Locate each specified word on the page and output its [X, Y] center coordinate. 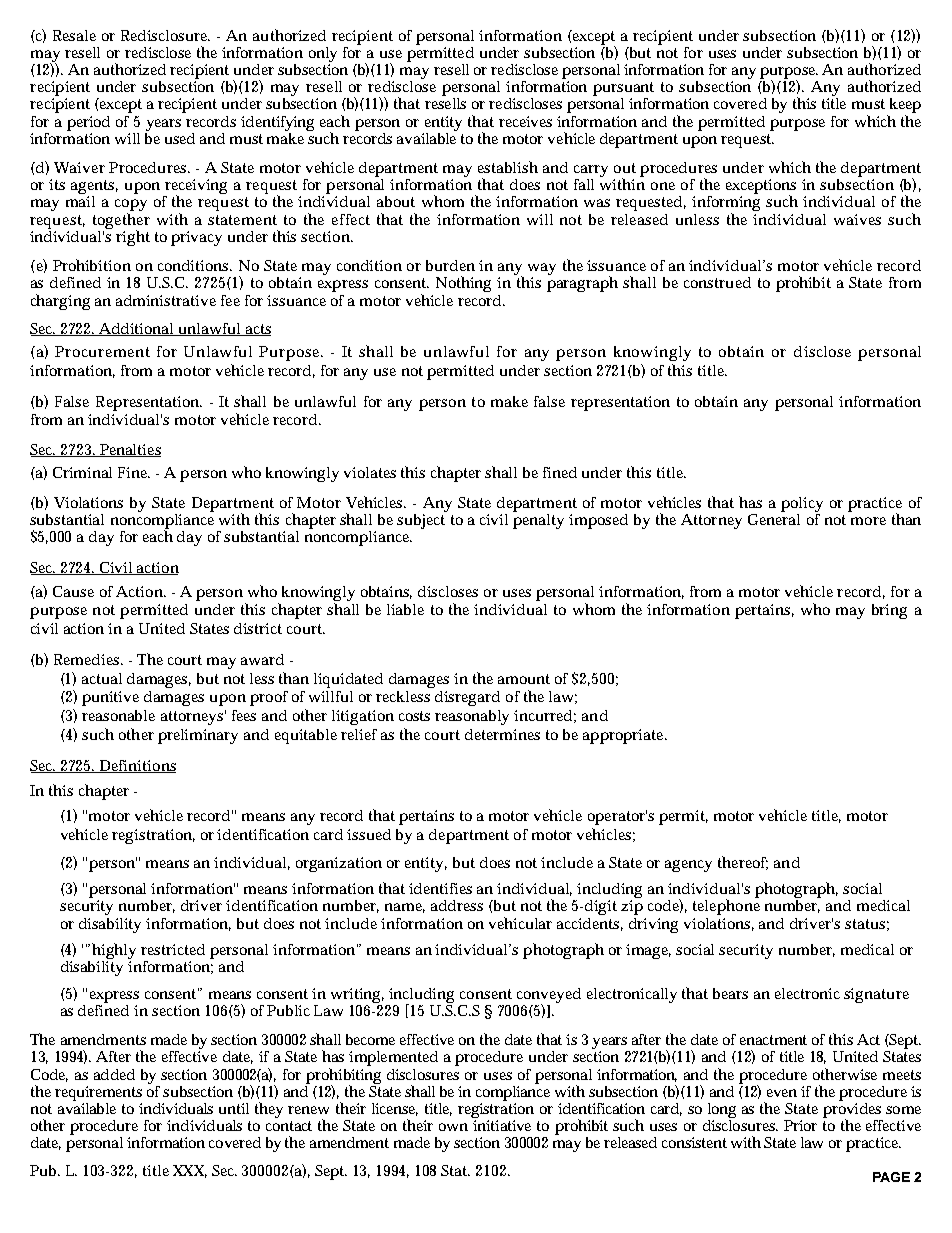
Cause [73, 591]
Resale [74, 35]
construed [717, 282]
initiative [502, 1125]
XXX [190, 1171]
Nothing [463, 284]
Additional [137, 329]
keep [904, 107]
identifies [440, 888]
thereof [743, 863]
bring [889, 611]
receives [525, 121]
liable [405, 609]
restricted [173, 949]
